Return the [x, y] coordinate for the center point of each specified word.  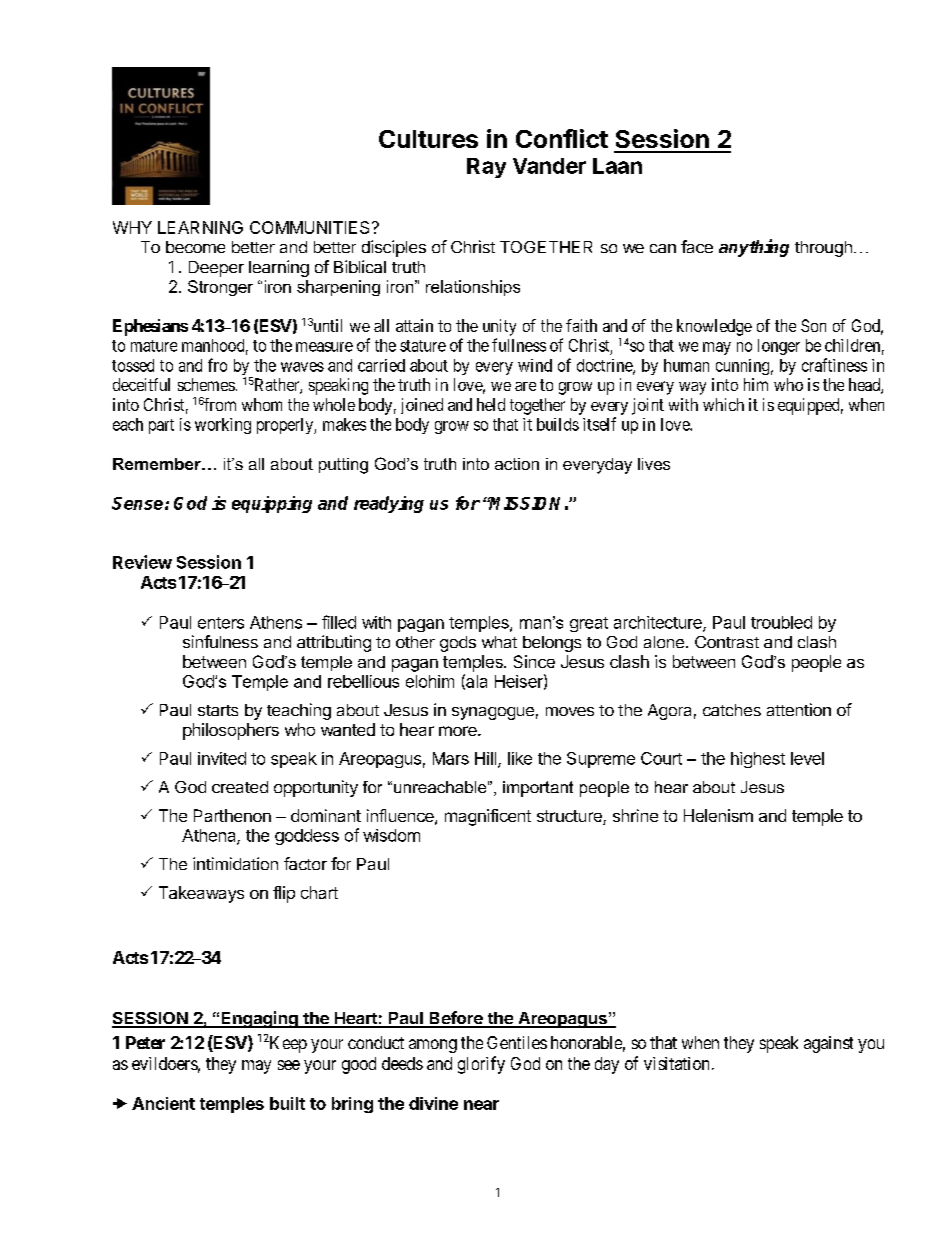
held [491, 404]
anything [754, 248]
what [499, 642]
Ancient [163, 1103]
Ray [486, 168]
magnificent [488, 817]
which [723, 404]
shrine [635, 815]
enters [221, 623]
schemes [206, 384]
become [195, 247]
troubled [781, 622]
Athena [210, 836]
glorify [481, 1065]
